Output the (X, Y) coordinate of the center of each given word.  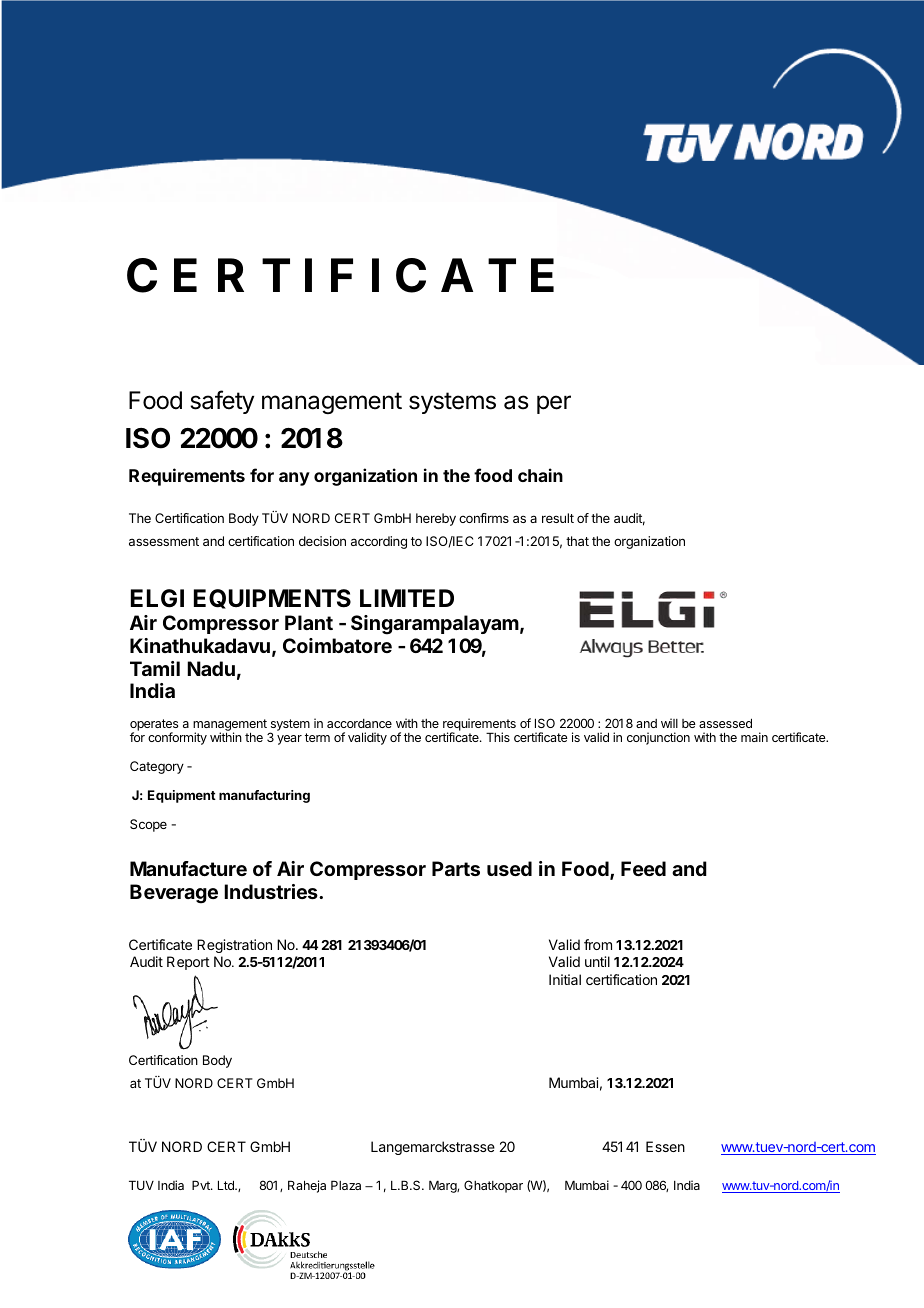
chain (540, 475)
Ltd (227, 1185)
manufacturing (264, 796)
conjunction (658, 738)
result (558, 518)
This (498, 737)
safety (222, 402)
